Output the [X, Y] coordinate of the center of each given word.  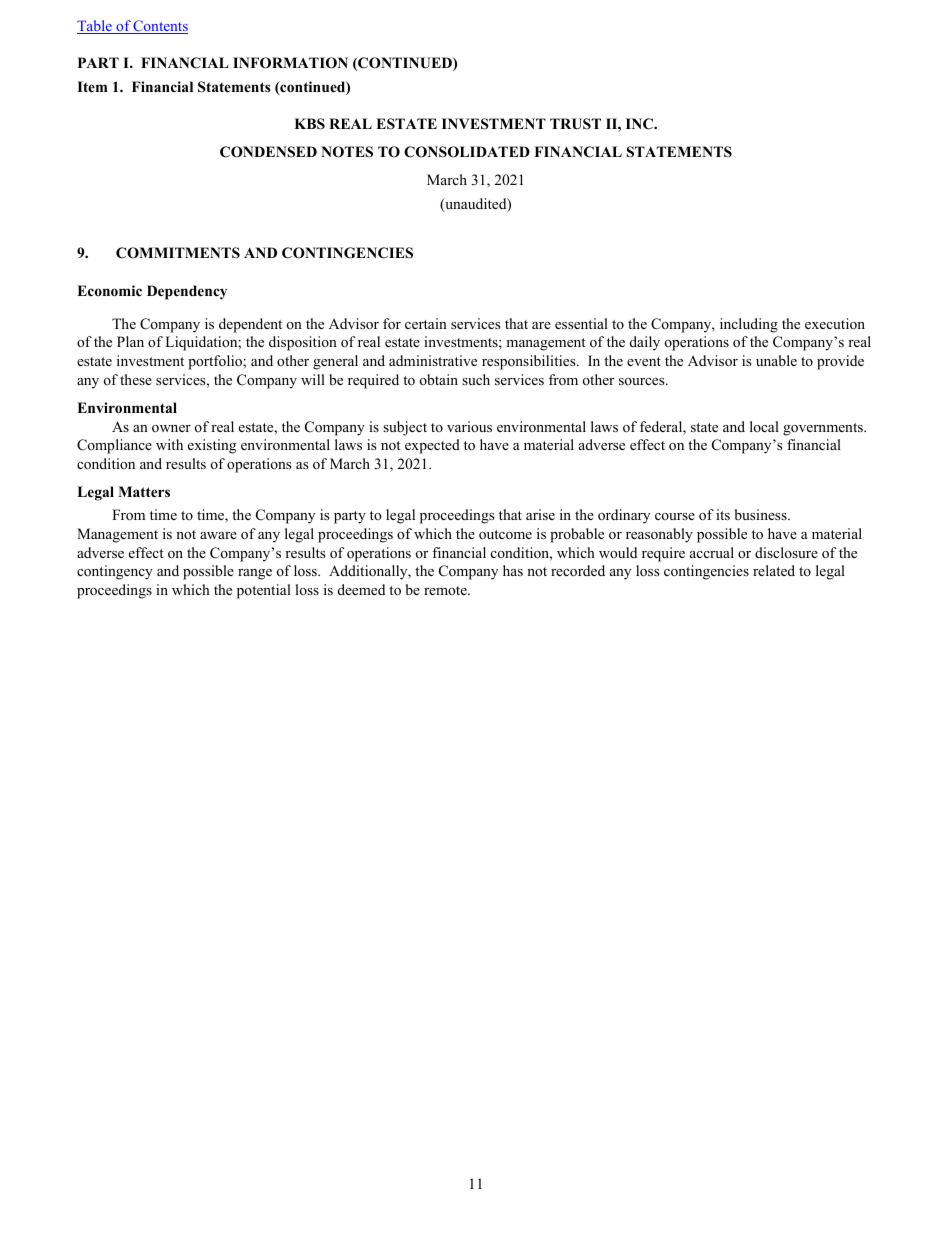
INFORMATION [290, 63]
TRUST [575, 124]
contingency [115, 572]
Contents [160, 27]
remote [446, 590]
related [774, 570]
